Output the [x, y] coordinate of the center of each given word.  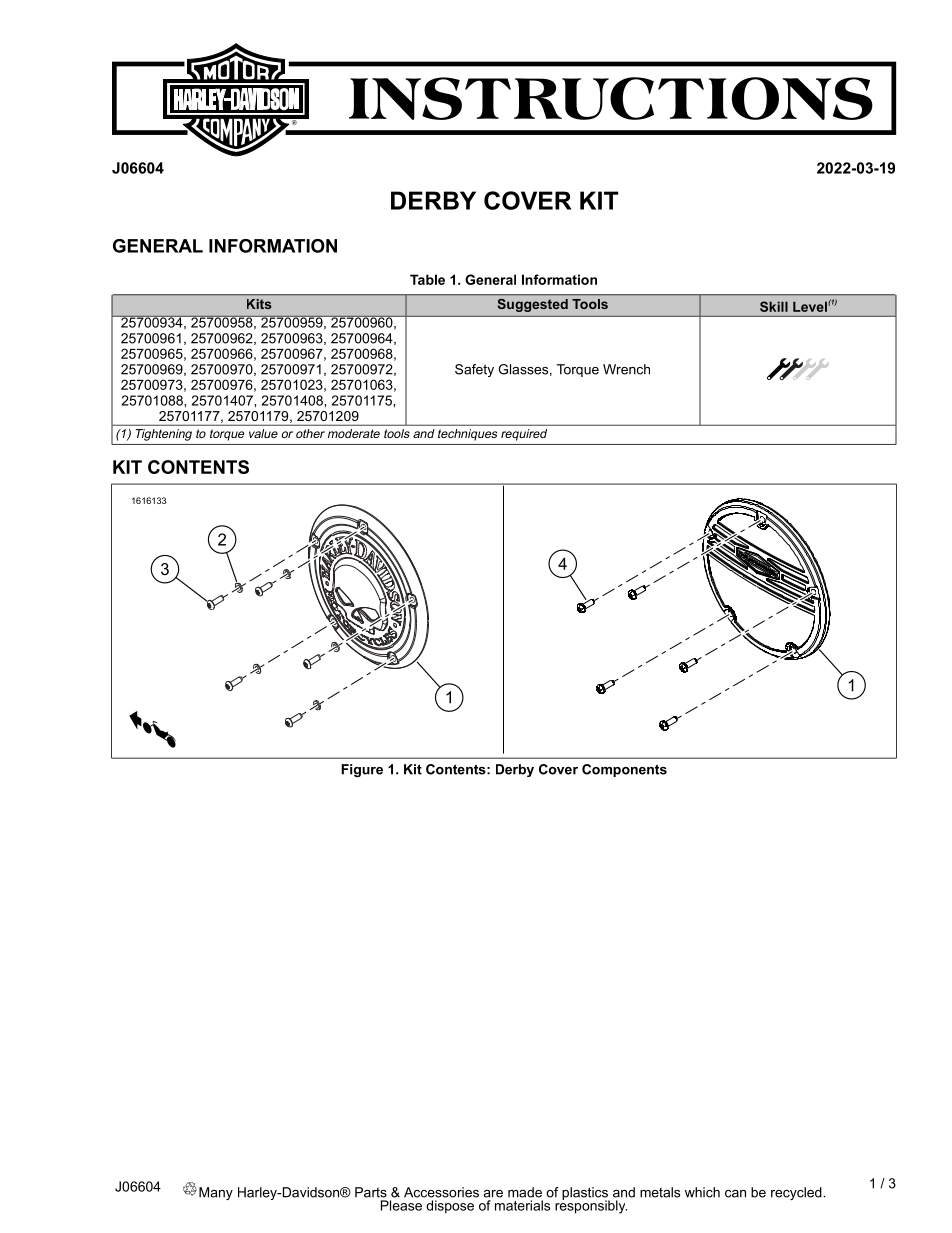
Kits [259, 304]
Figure [362, 770]
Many [216, 1193]
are [493, 1194]
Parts [371, 1192]
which [702, 1192]
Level [811, 306]
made [525, 1192]
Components [624, 770]
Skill [774, 306]
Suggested [533, 305]
